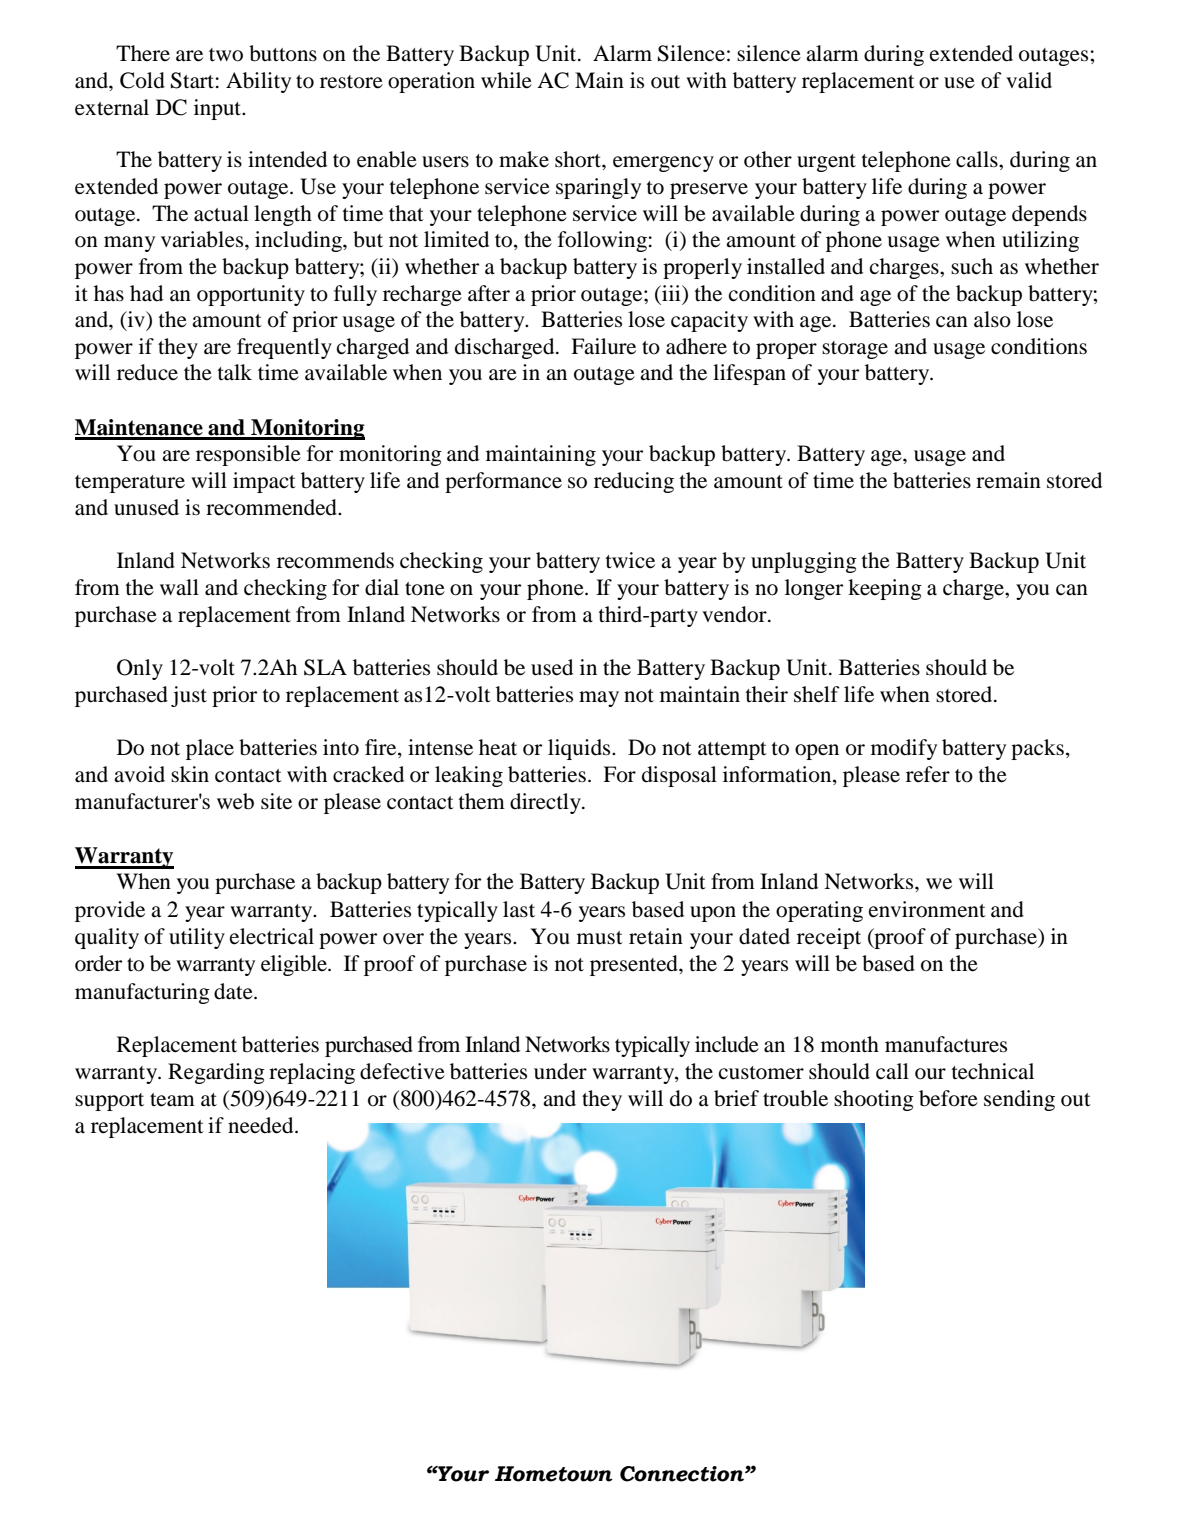 Image resolution: width=1180 pixels, height=1528 pixels. I want to click on presented, so click(635, 965).
